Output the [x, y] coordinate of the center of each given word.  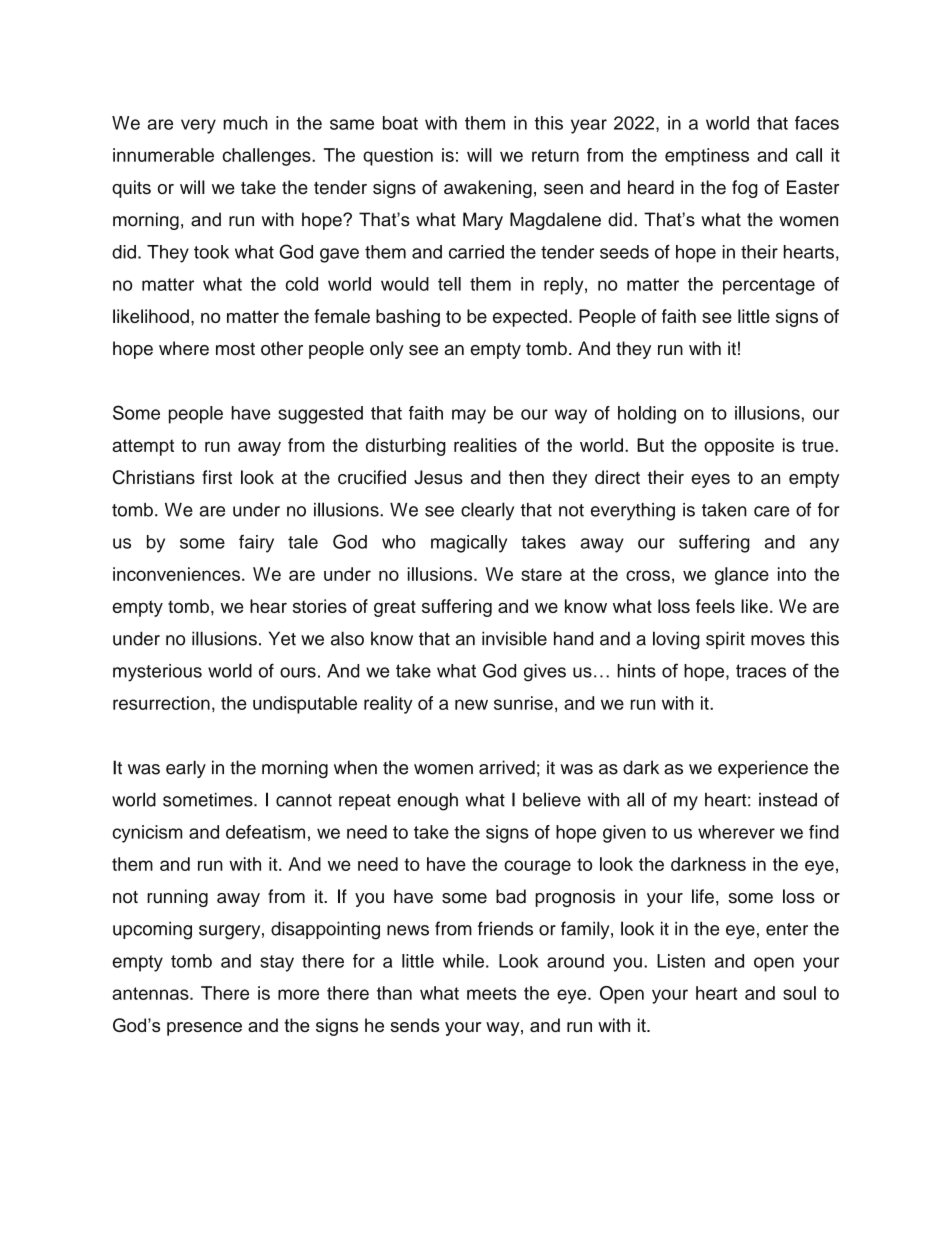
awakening [488, 189]
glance [742, 576]
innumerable [163, 155]
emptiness [707, 157]
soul [799, 993]
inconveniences [178, 574]
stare [541, 574]
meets [492, 993]
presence [204, 1029]
